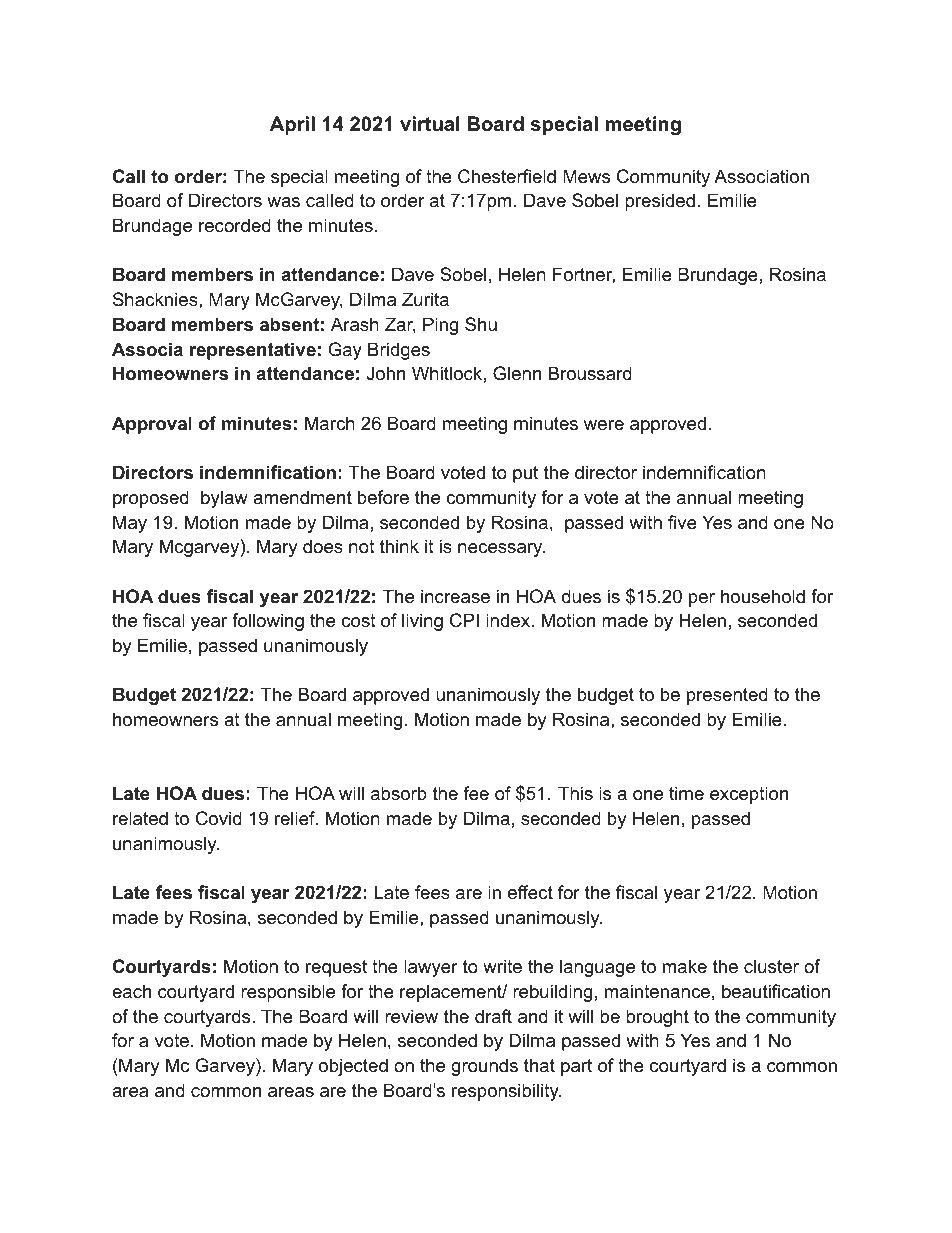 The image size is (952, 1233). Describe the element at coordinates (590, 373) in the screenshot. I see `Broussard` at that location.
